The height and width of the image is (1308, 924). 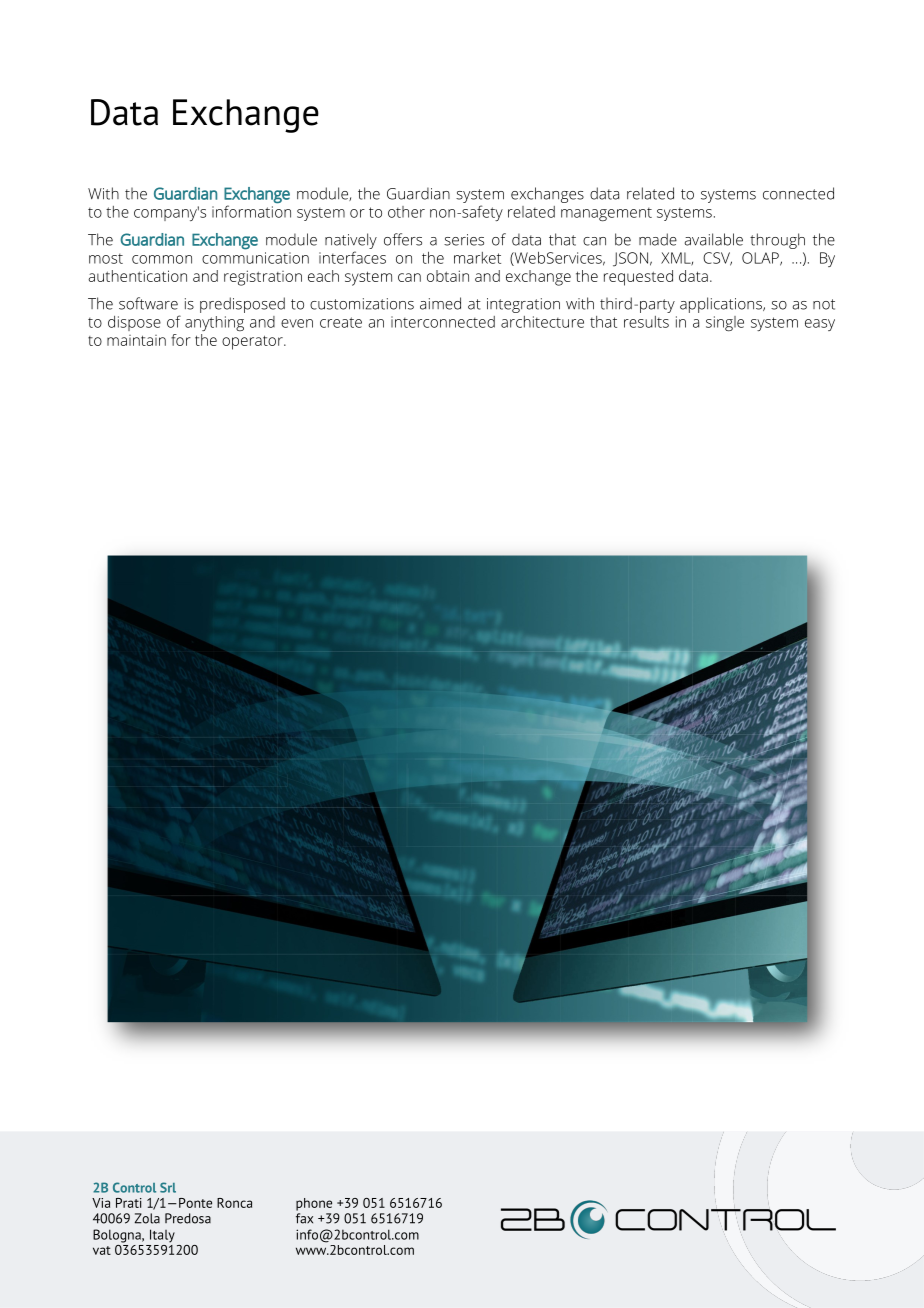 I want to click on operator, so click(x=253, y=342).
